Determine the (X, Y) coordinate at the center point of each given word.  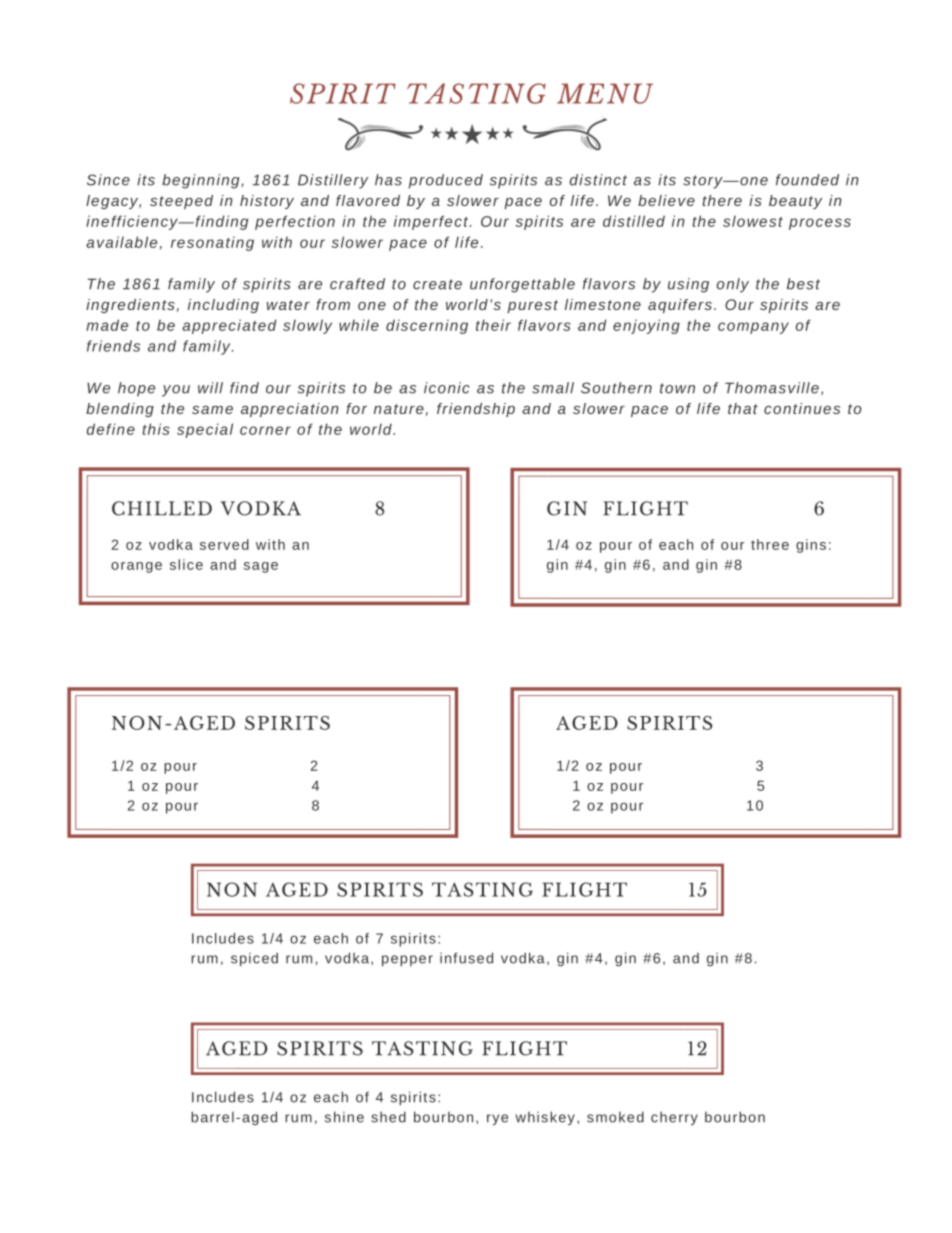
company (753, 328)
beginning (201, 181)
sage (261, 567)
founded (807, 180)
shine (344, 1117)
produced (446, 181)
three (770, 544)
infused (466, 958)
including (223, 306)
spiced (254, 959)
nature (399, 409)
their (493, 325)
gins (811, 546)
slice (186, 564)
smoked (615, 1117)
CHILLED (162, 508)
